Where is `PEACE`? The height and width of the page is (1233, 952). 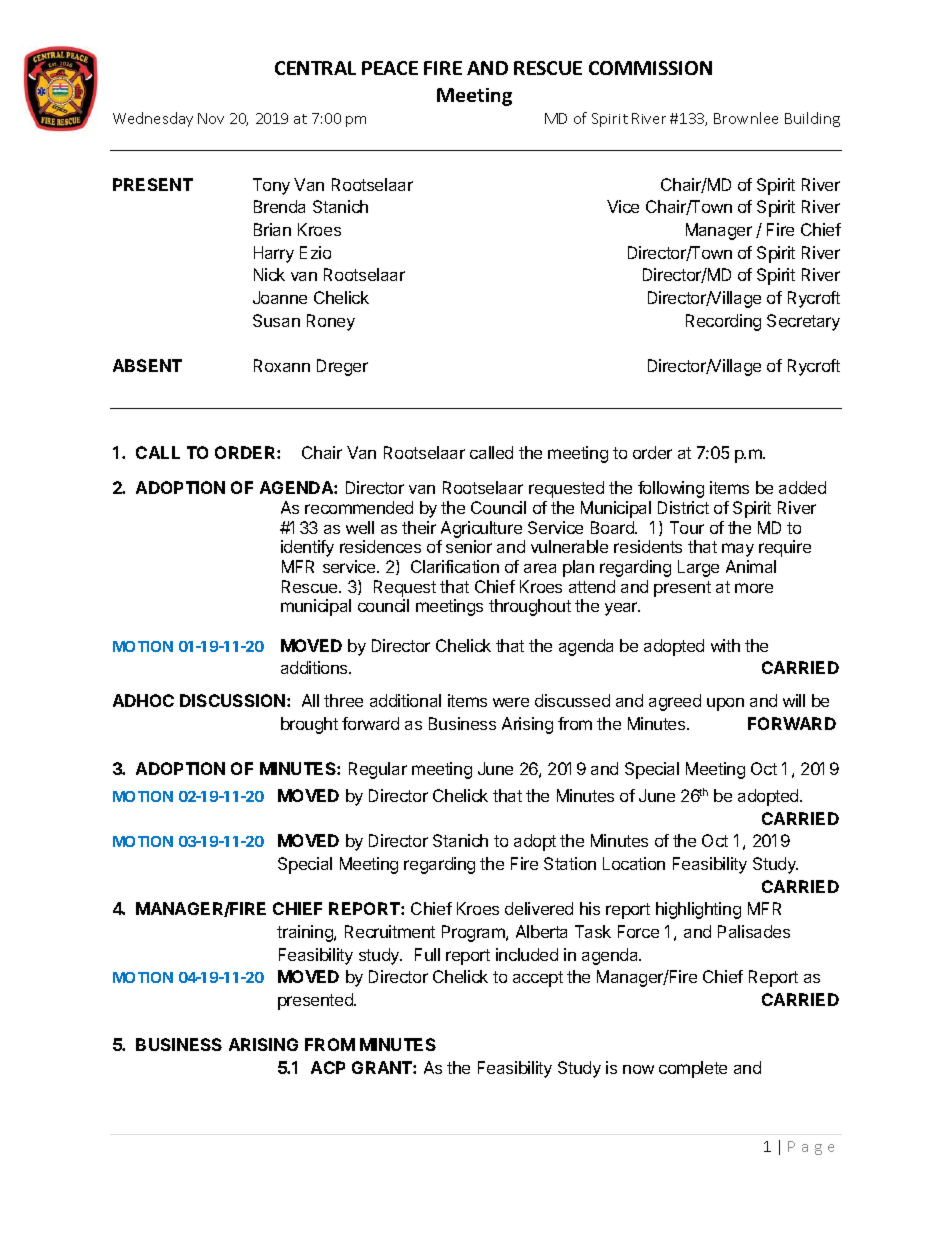 PEACE is located at coordinates (390, 68).
